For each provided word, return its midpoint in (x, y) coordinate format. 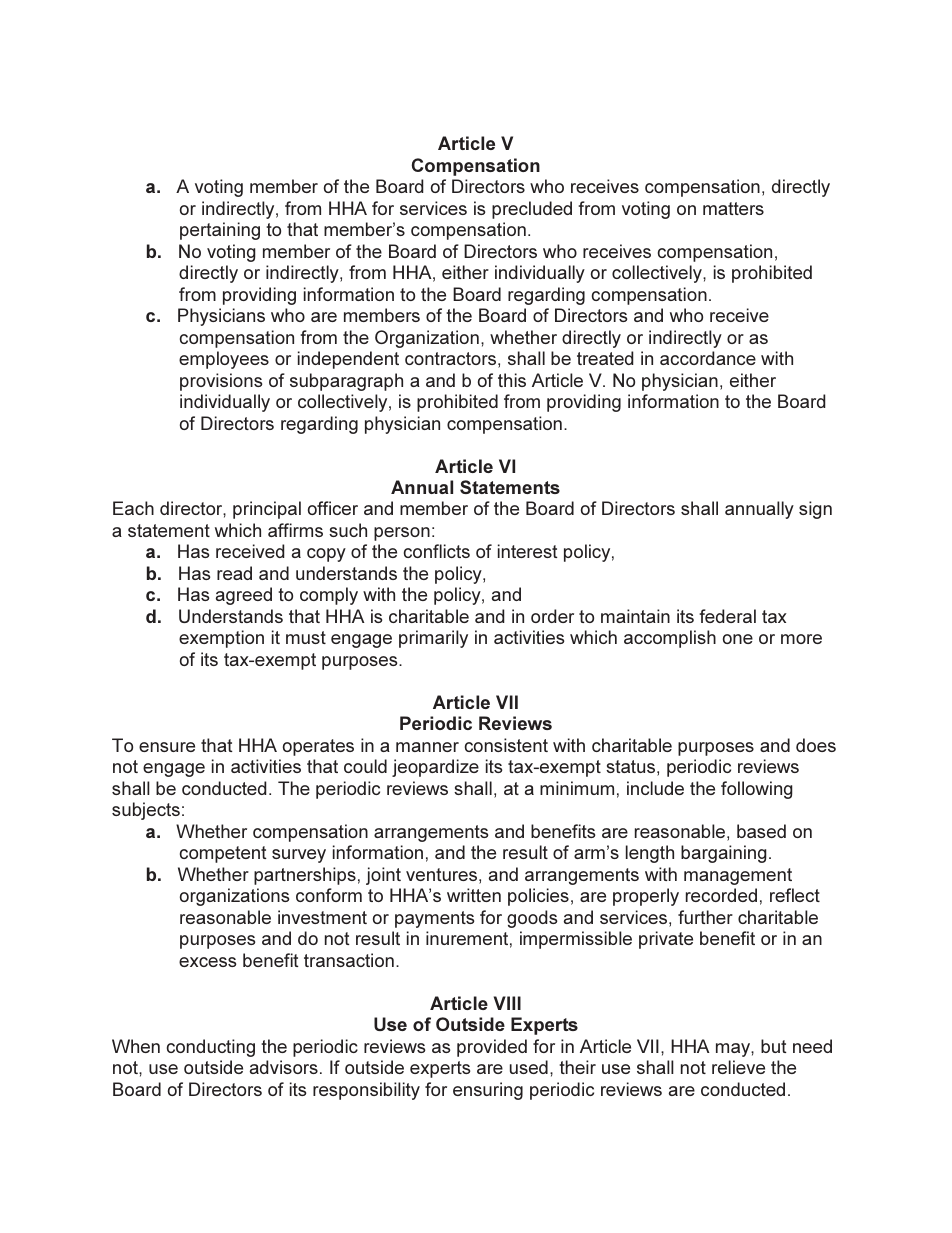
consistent (506, 745)
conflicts (437, 551)
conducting (211, 1048)
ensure (167, 747)
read (234, 573)
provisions (221, 382)
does (816, 745)
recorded (721, 895)
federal (727, 616)
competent (223, 854)
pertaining (220, 231)
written (474, 895)
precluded (532, 210)
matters (733, 208)
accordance (708, 358)
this (512, 380)
